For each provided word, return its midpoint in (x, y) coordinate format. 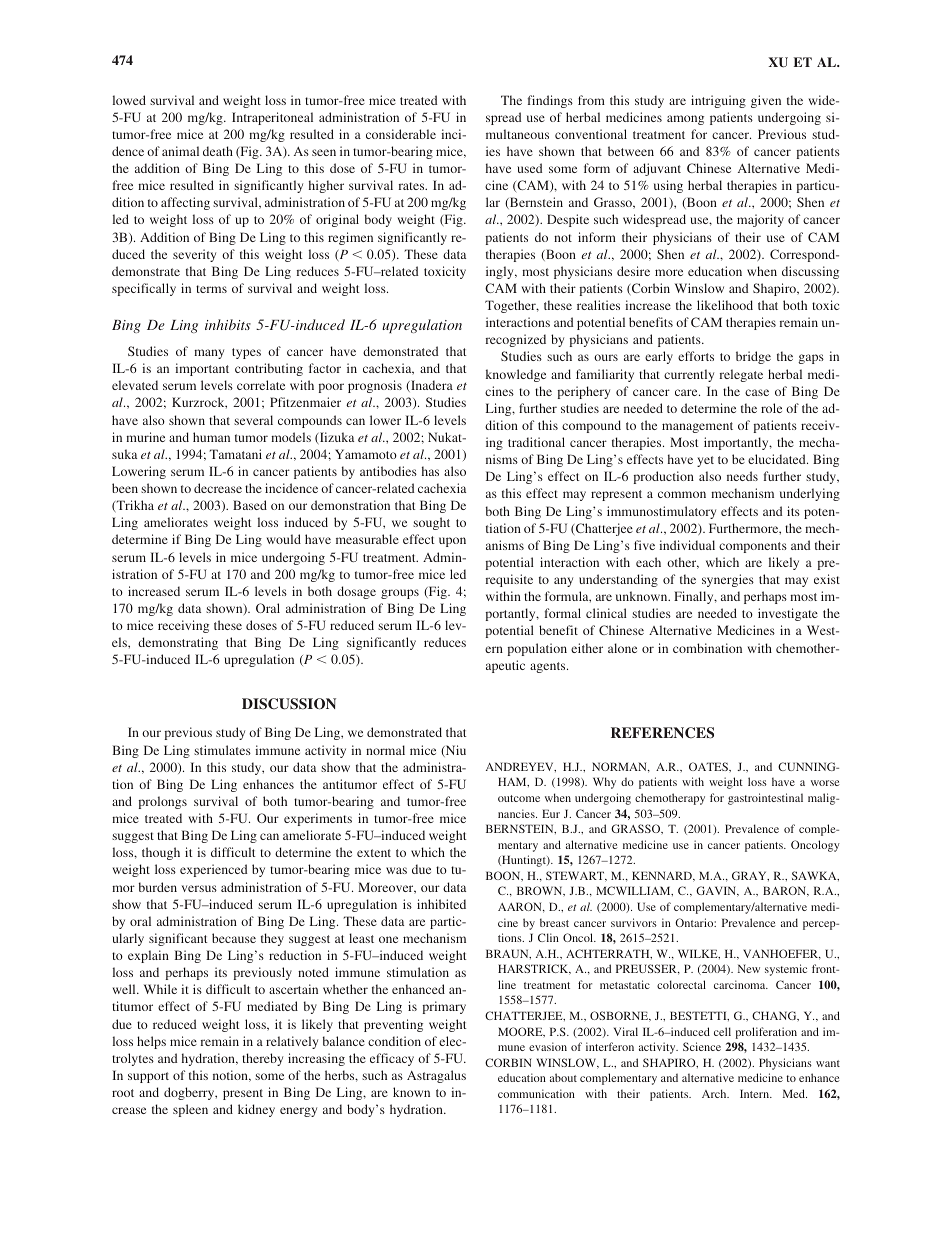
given (766, 101)
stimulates (222, 750)
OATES (709, 766)
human (211, 437)
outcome (519, 798)
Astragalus (436, 1076)
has (430, 471)
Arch (715, 1093)
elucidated (778, 459)
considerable (401, 134)
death (218, 151)
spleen (190, 1110)
